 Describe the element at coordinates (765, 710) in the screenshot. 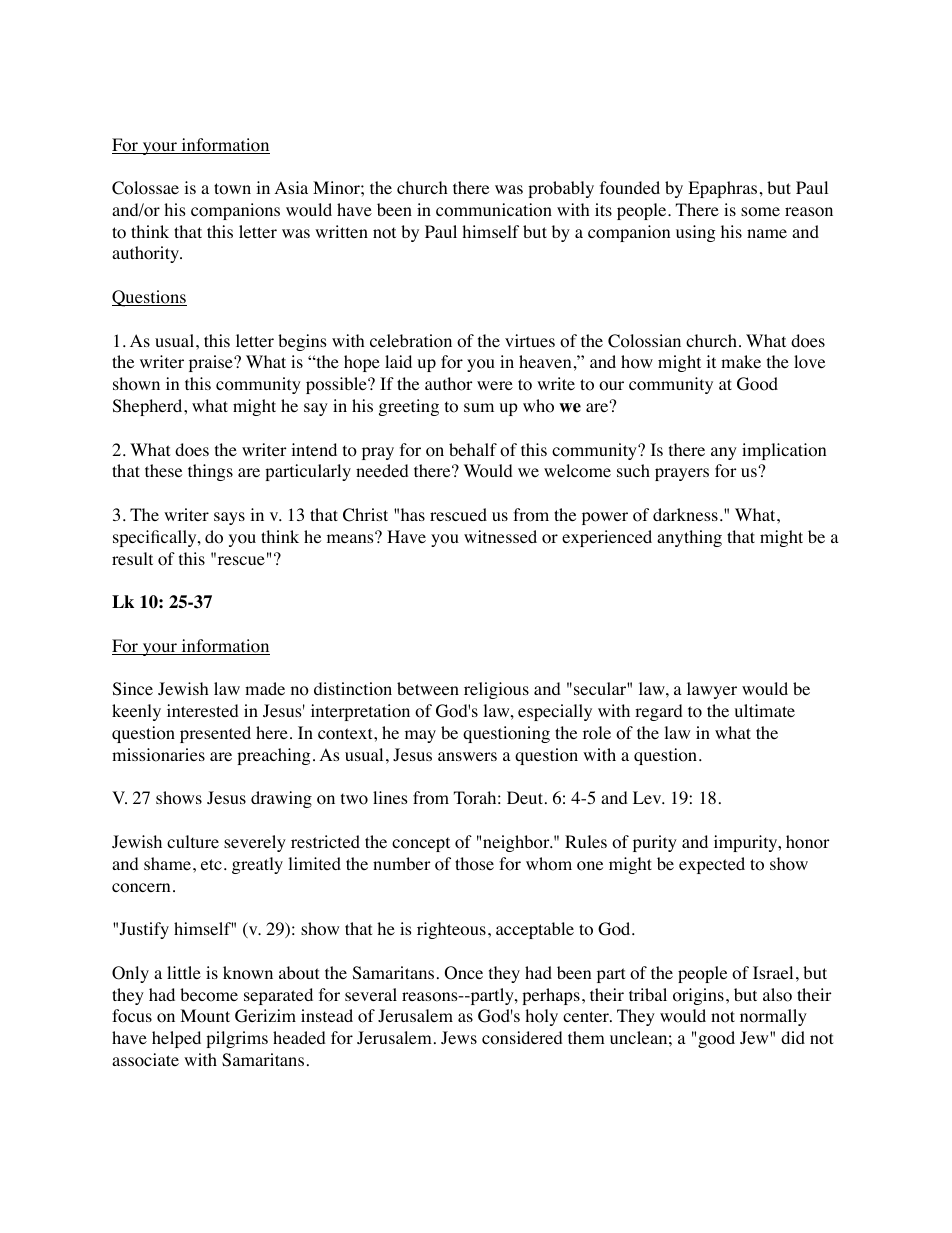

I see `ultimate` at that location.
